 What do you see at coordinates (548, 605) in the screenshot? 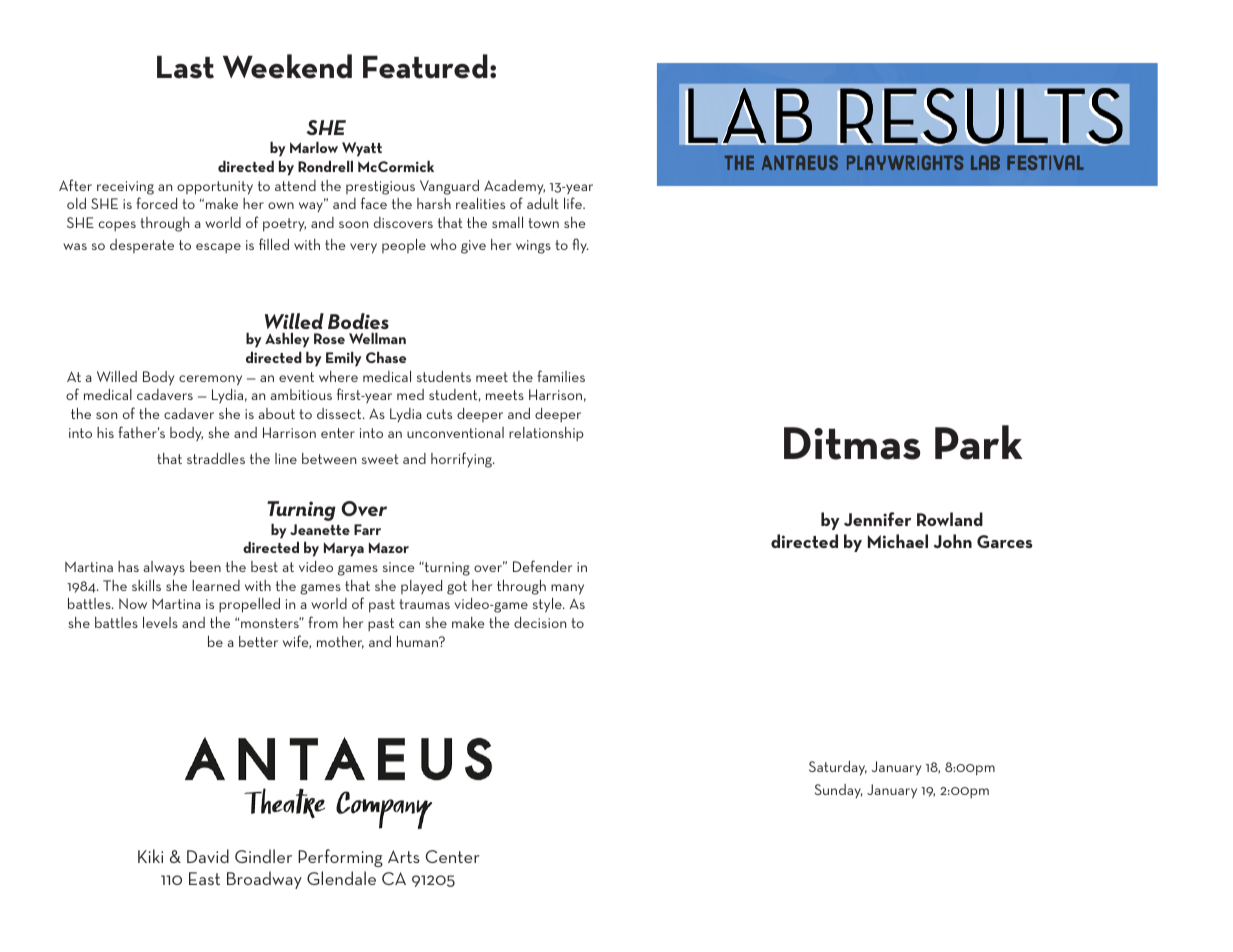
I see `style` at bounding box center [548, 605].
